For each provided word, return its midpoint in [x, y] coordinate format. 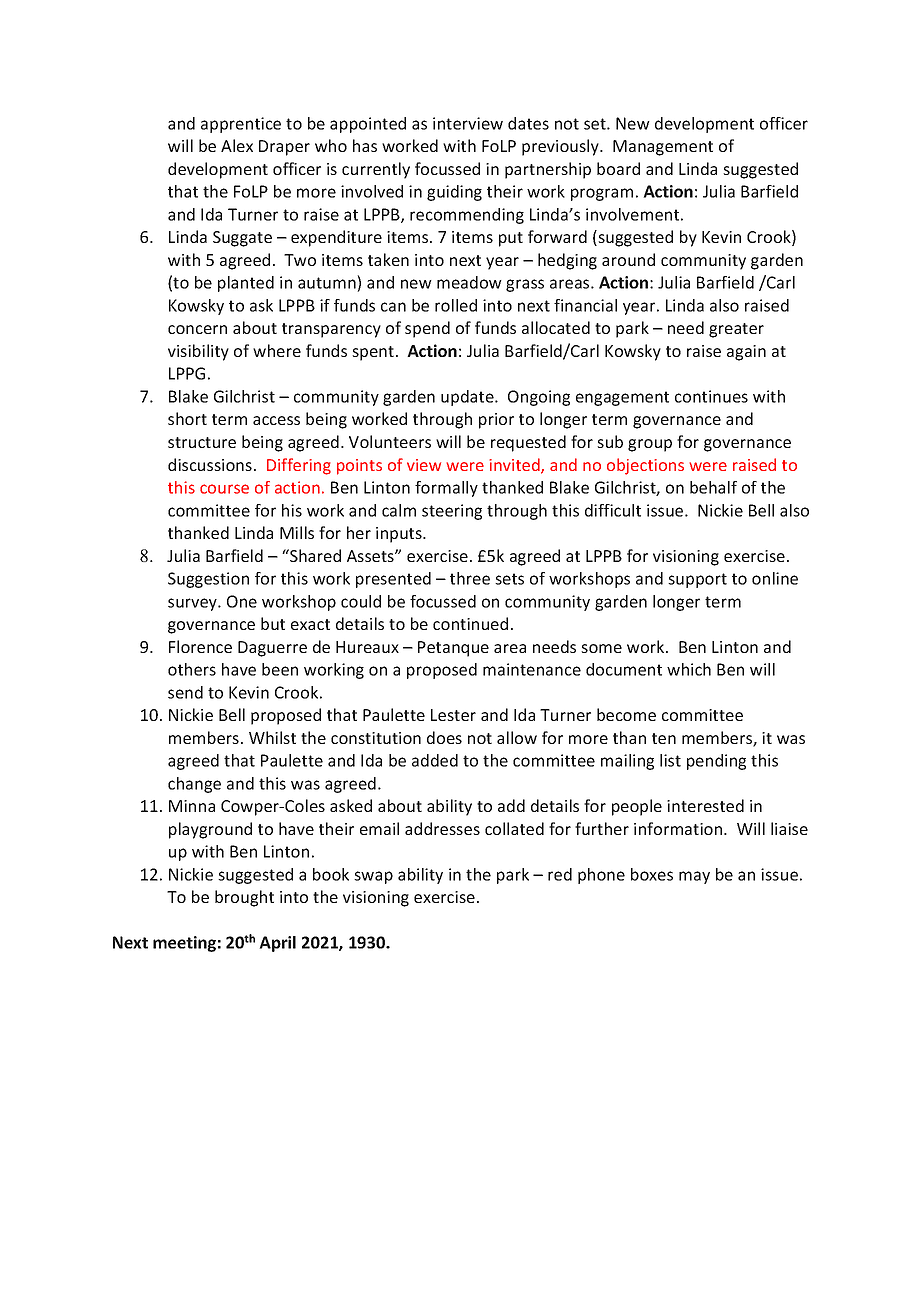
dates [528, 123]
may [694, 877]
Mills [297, 532]
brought [244, 898]
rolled [456, 305]
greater [736, 330]
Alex [237, 145]
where [277, 350]
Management [663, 148]
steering [452, 512]
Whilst [272, 737]
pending [716, 762]
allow [517, 737]
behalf [713, 487]
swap [373, 877]
